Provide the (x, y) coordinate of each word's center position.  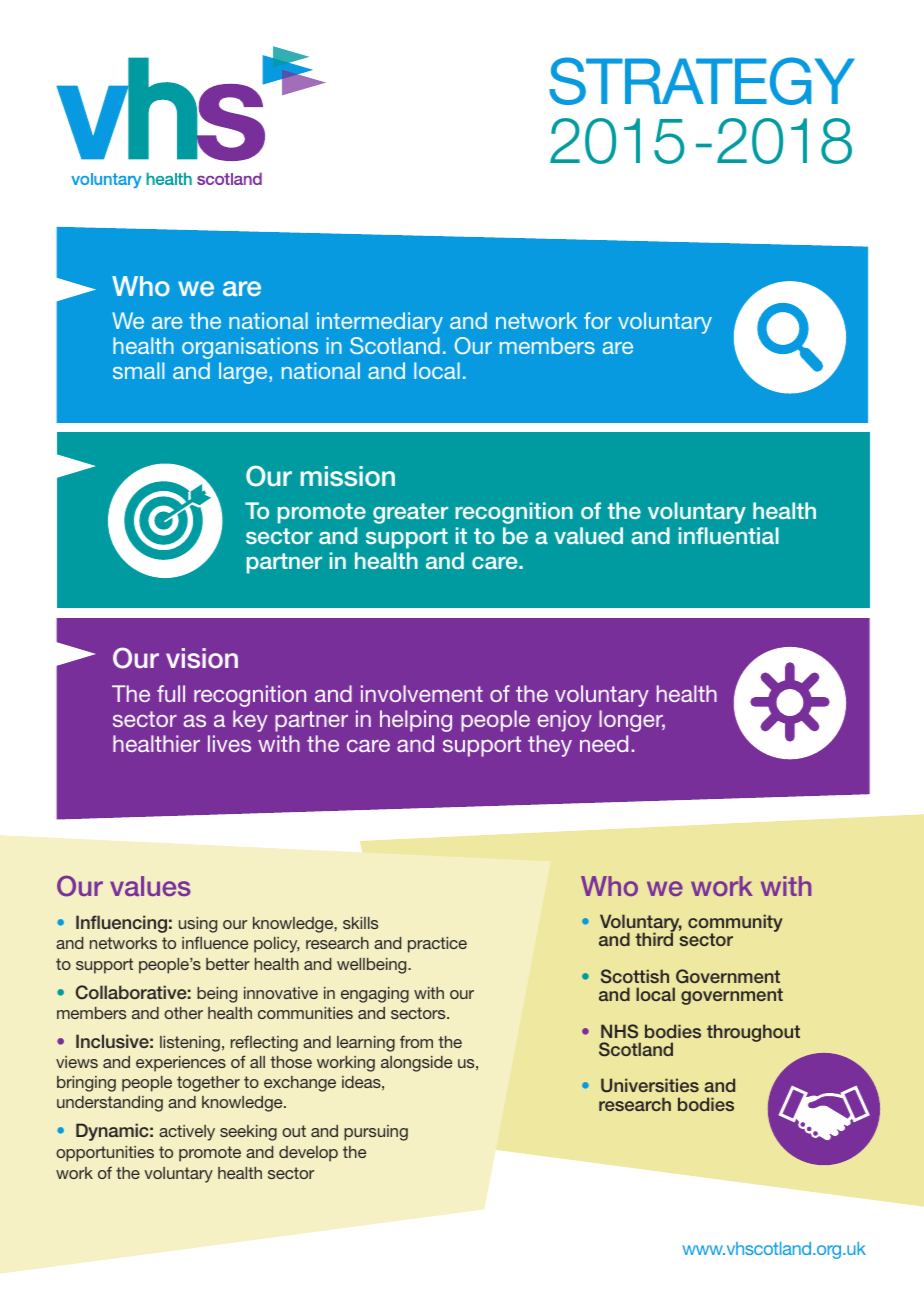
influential (729, 535)
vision (202, 658)
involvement (422, 693)
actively (187, 1133)
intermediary (380, 323)
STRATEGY (702, 81)
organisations (250, 348)
